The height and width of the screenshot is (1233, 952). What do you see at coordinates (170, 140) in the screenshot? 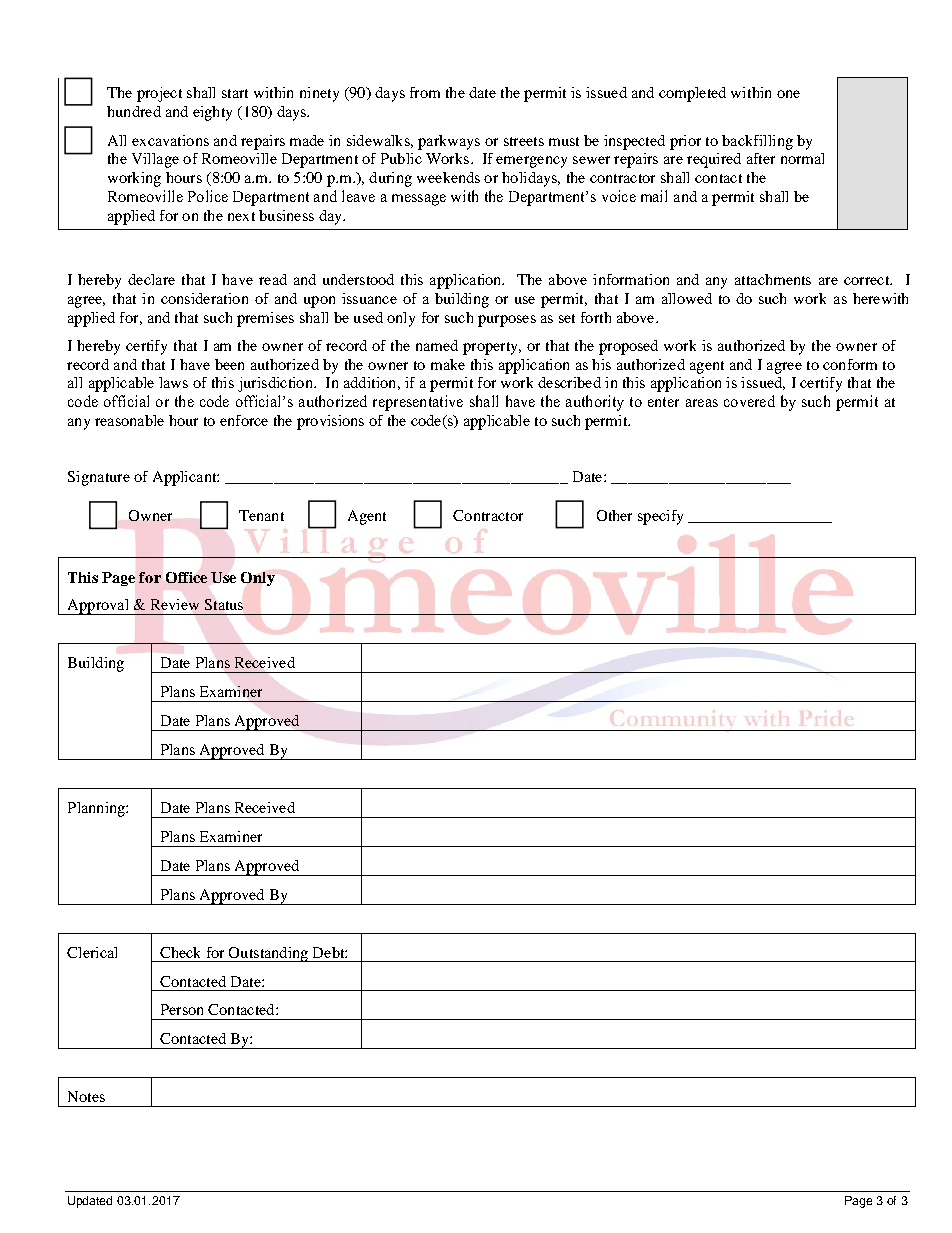
I see `excavations` at bounding box center [170, 140].
